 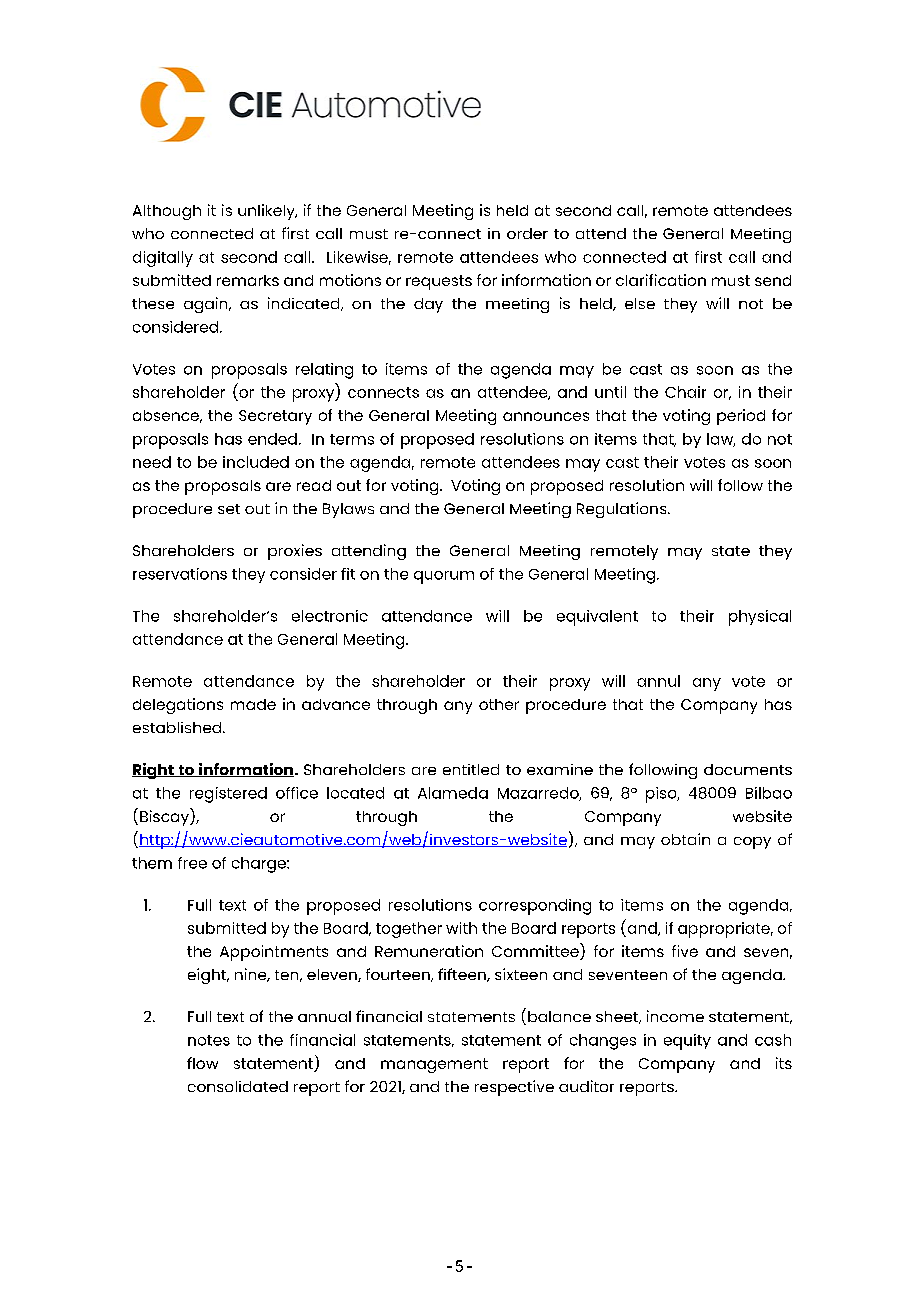 What do you see at coordinates (256, 462) in the screenshot?
I see `included` at bounding box center [256, 462].
